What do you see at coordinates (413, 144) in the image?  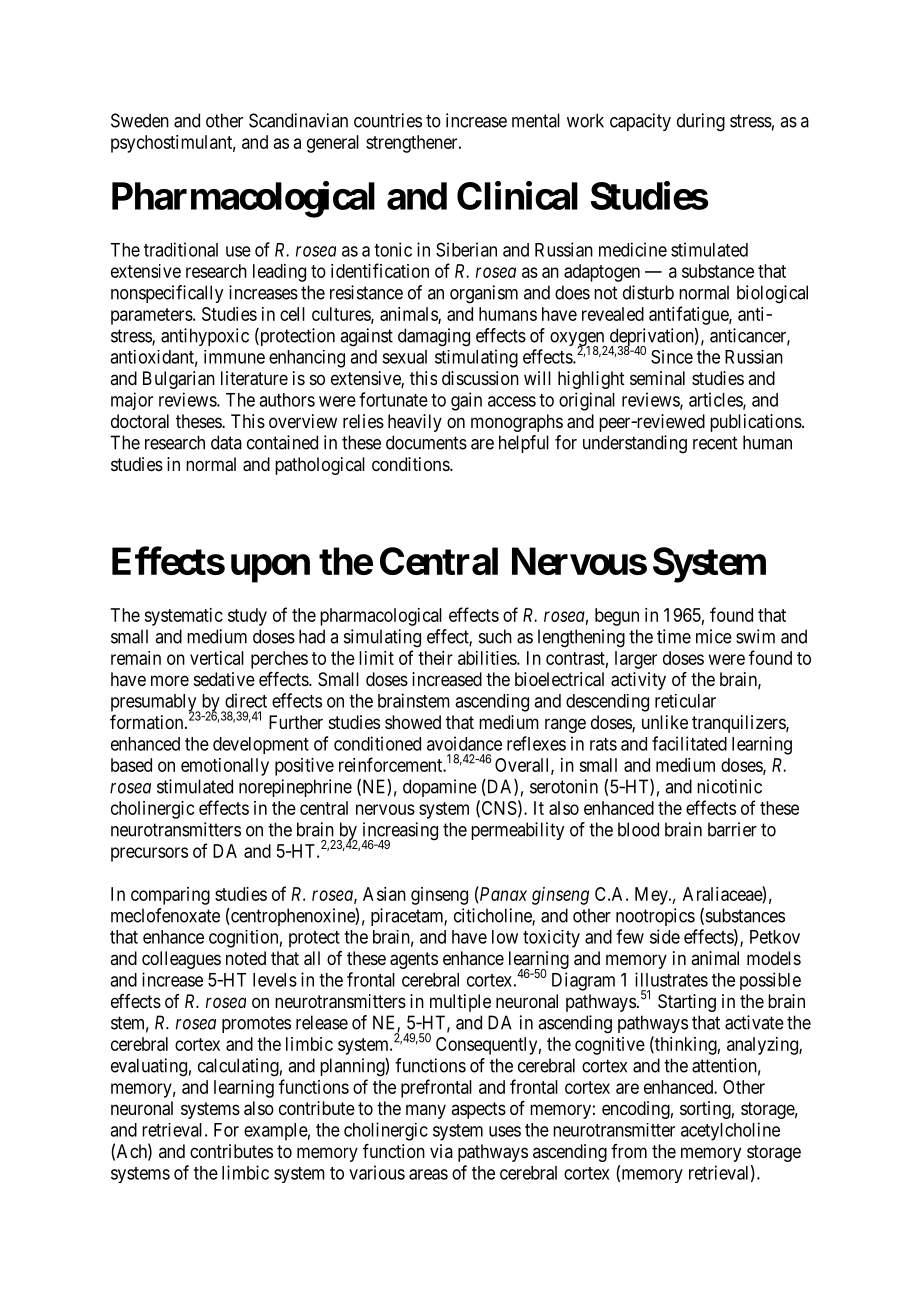 I see `strengthener` at bounding box center [413, 144].
